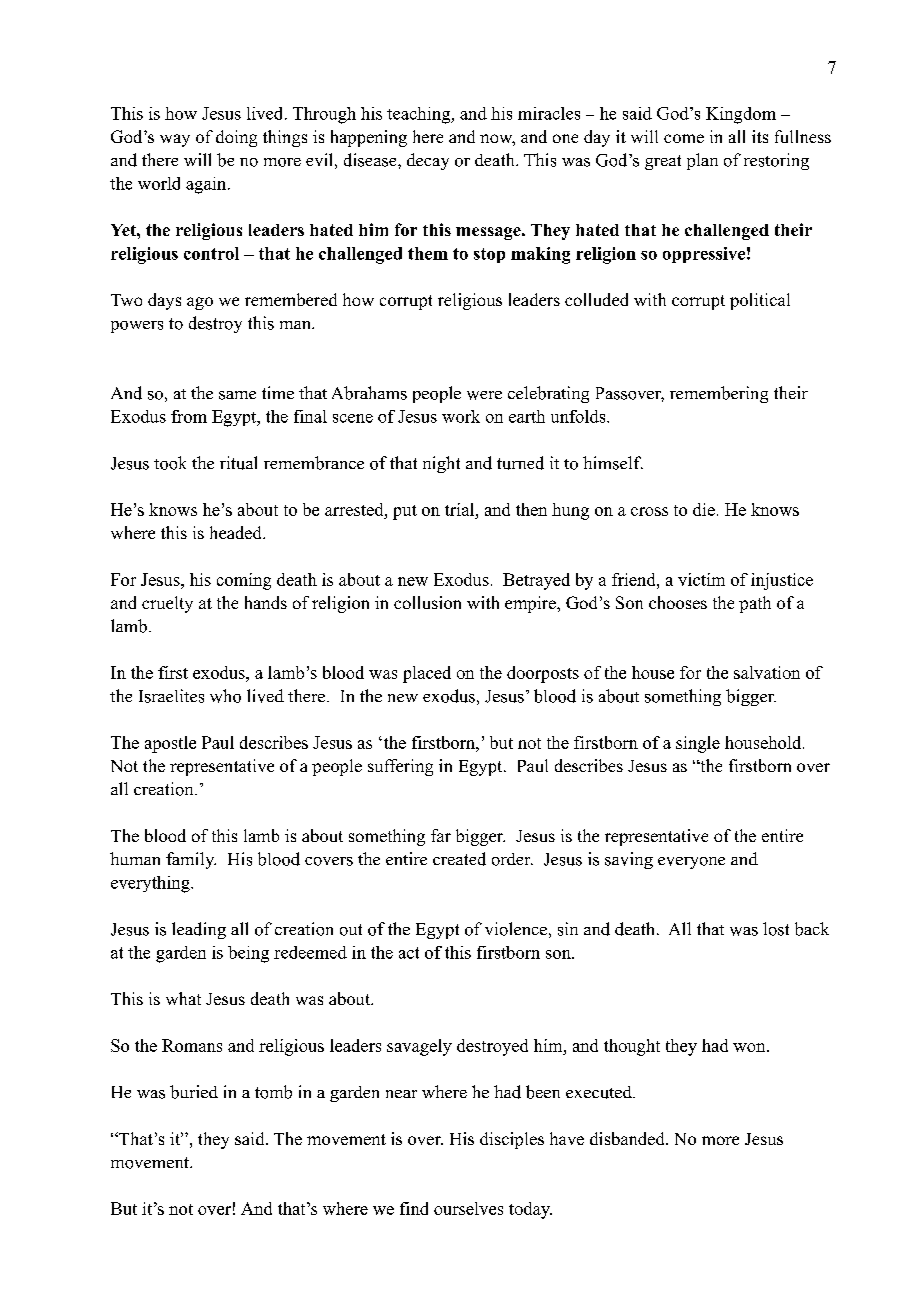  What do you see at coordinates (428, 161) in the screenshot?
I see `decay` at bounding box center [428, 161].
